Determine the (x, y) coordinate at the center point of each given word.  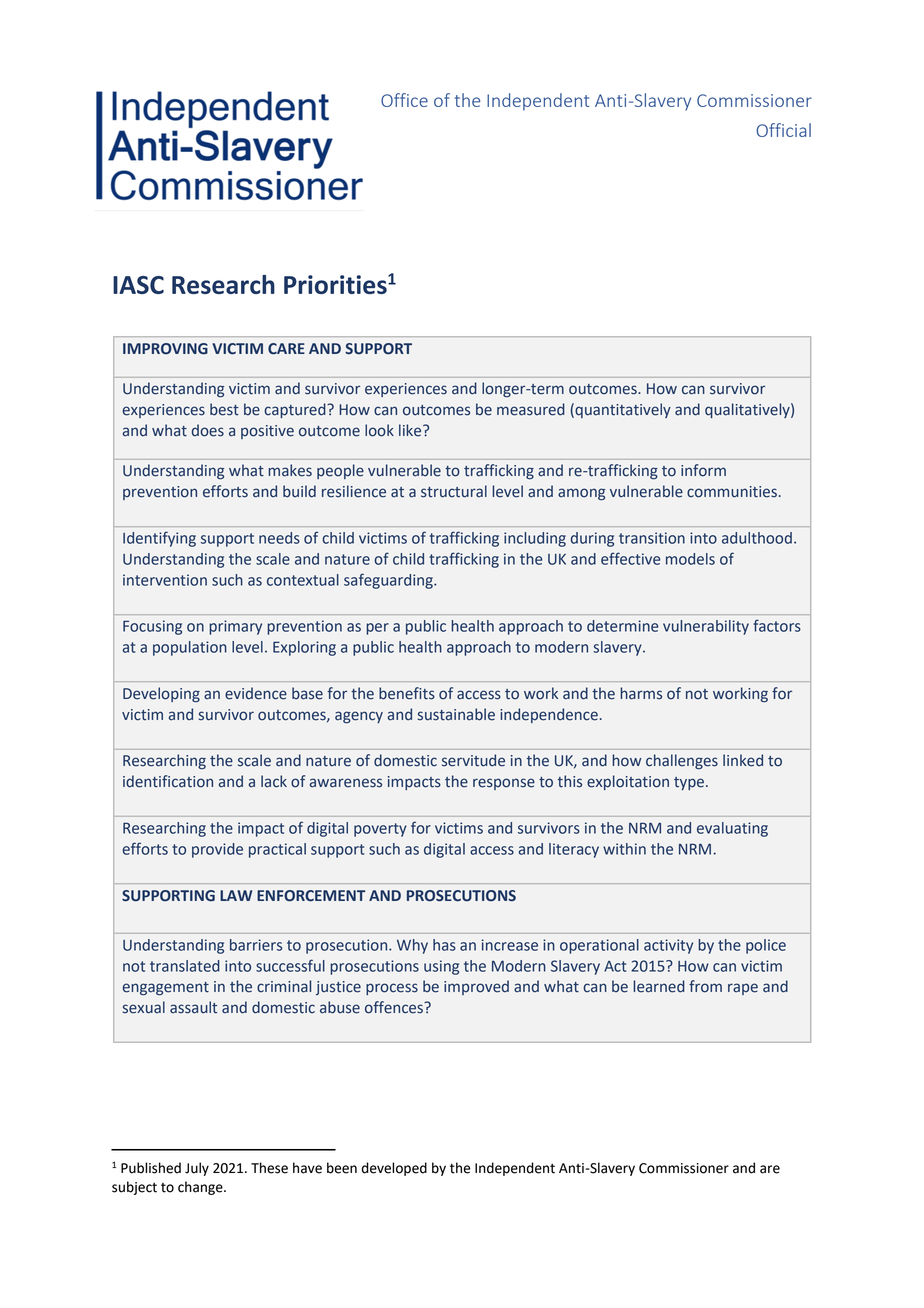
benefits (407, 693)
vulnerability (706, 627)
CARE (286, 349)
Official (783, 130)
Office (404, 100)
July (197, 1169)
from (705, 986)
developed (394, 1169)
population (190, 648)
